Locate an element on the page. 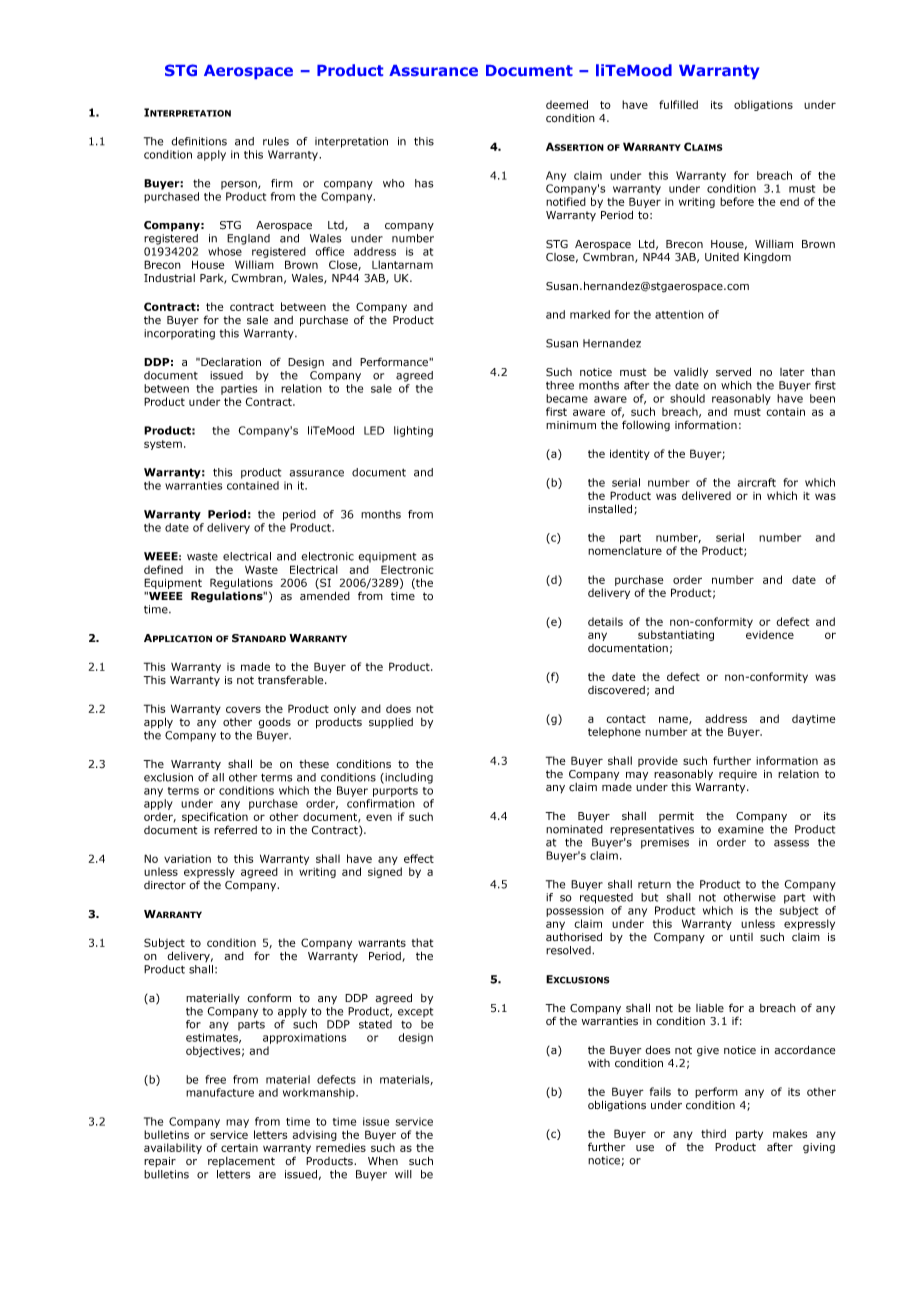 The image size is (924, 1308). system is located at coordinates (163, 445).
